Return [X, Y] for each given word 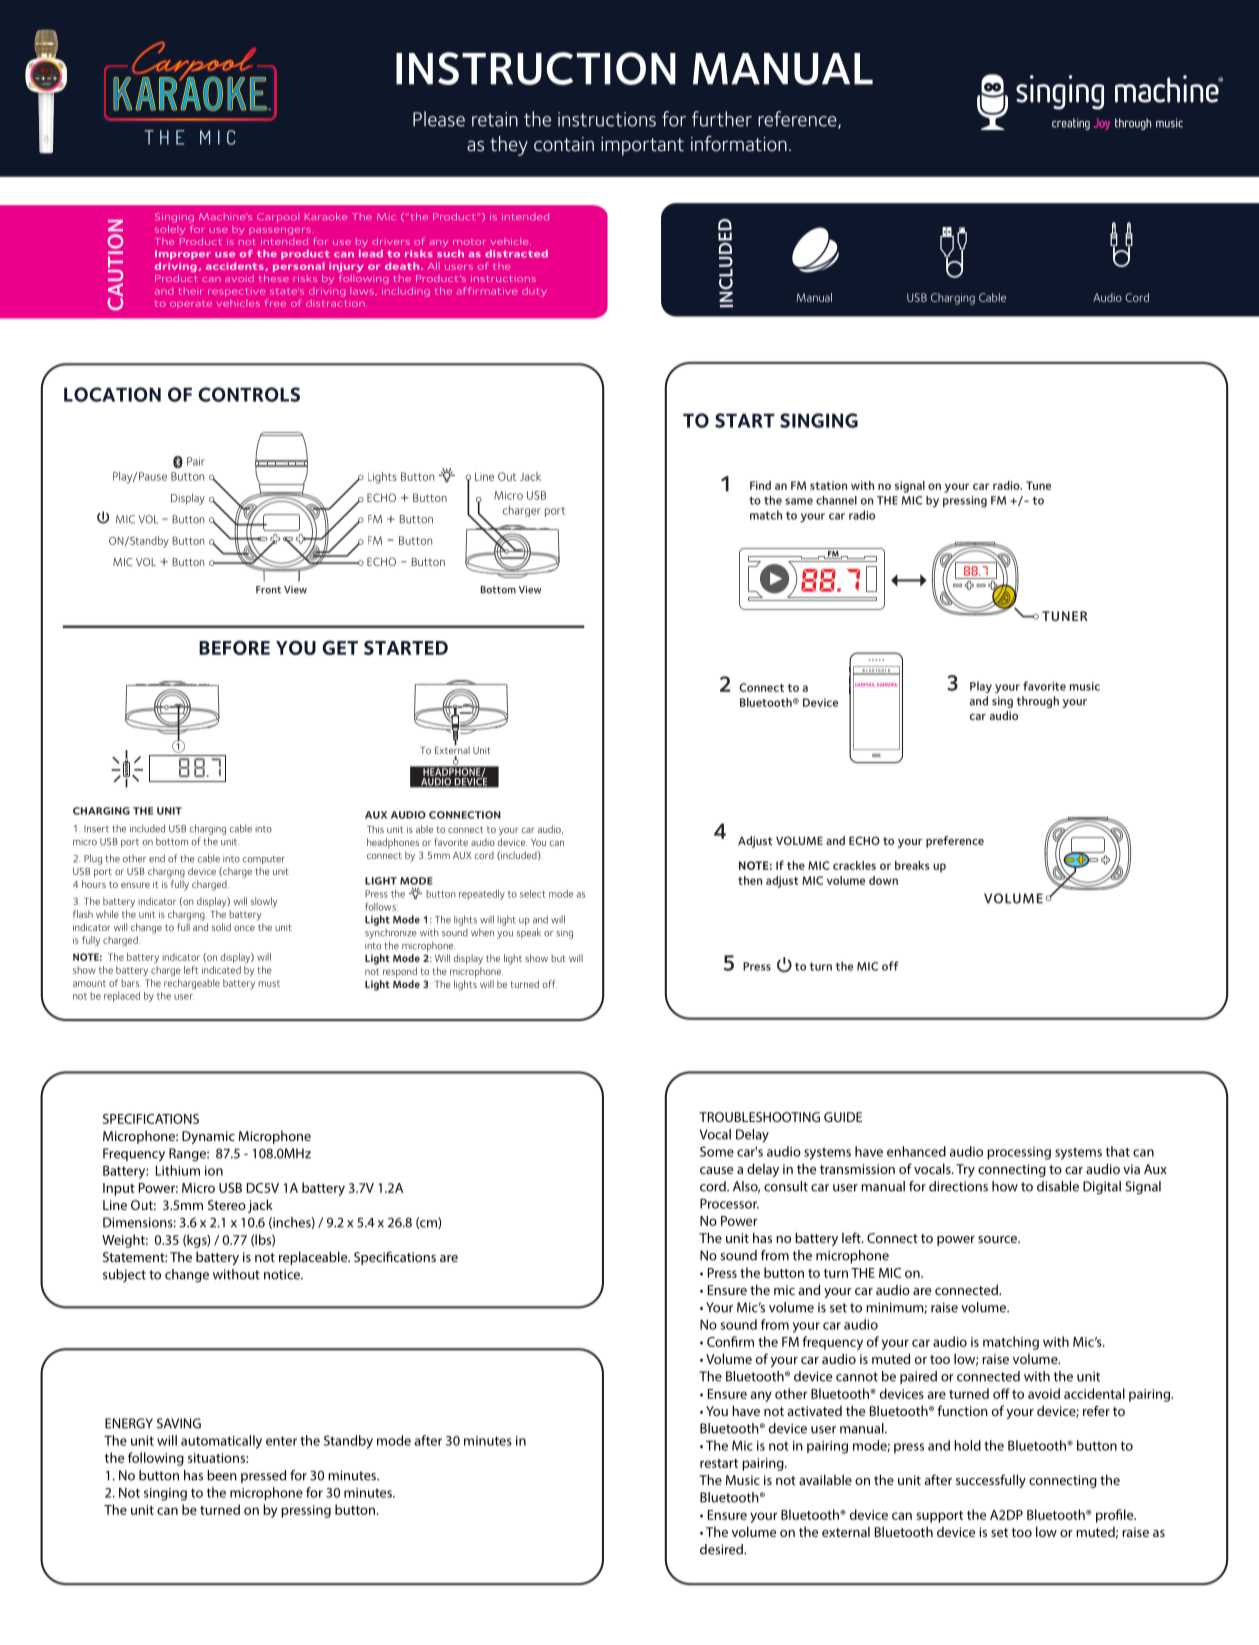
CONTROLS [249, 394]
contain [564, 144]
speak [529, 933]
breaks [912, 865]
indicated [221, 970]
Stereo [227, 1205]
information [739, 143]
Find [760, 485]
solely [170, 230]
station [828, 485]
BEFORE [234, 647]
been [222, 1475]
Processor [729, 1203]
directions [958, 1186]
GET [340, 647]
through [1038, 702]
